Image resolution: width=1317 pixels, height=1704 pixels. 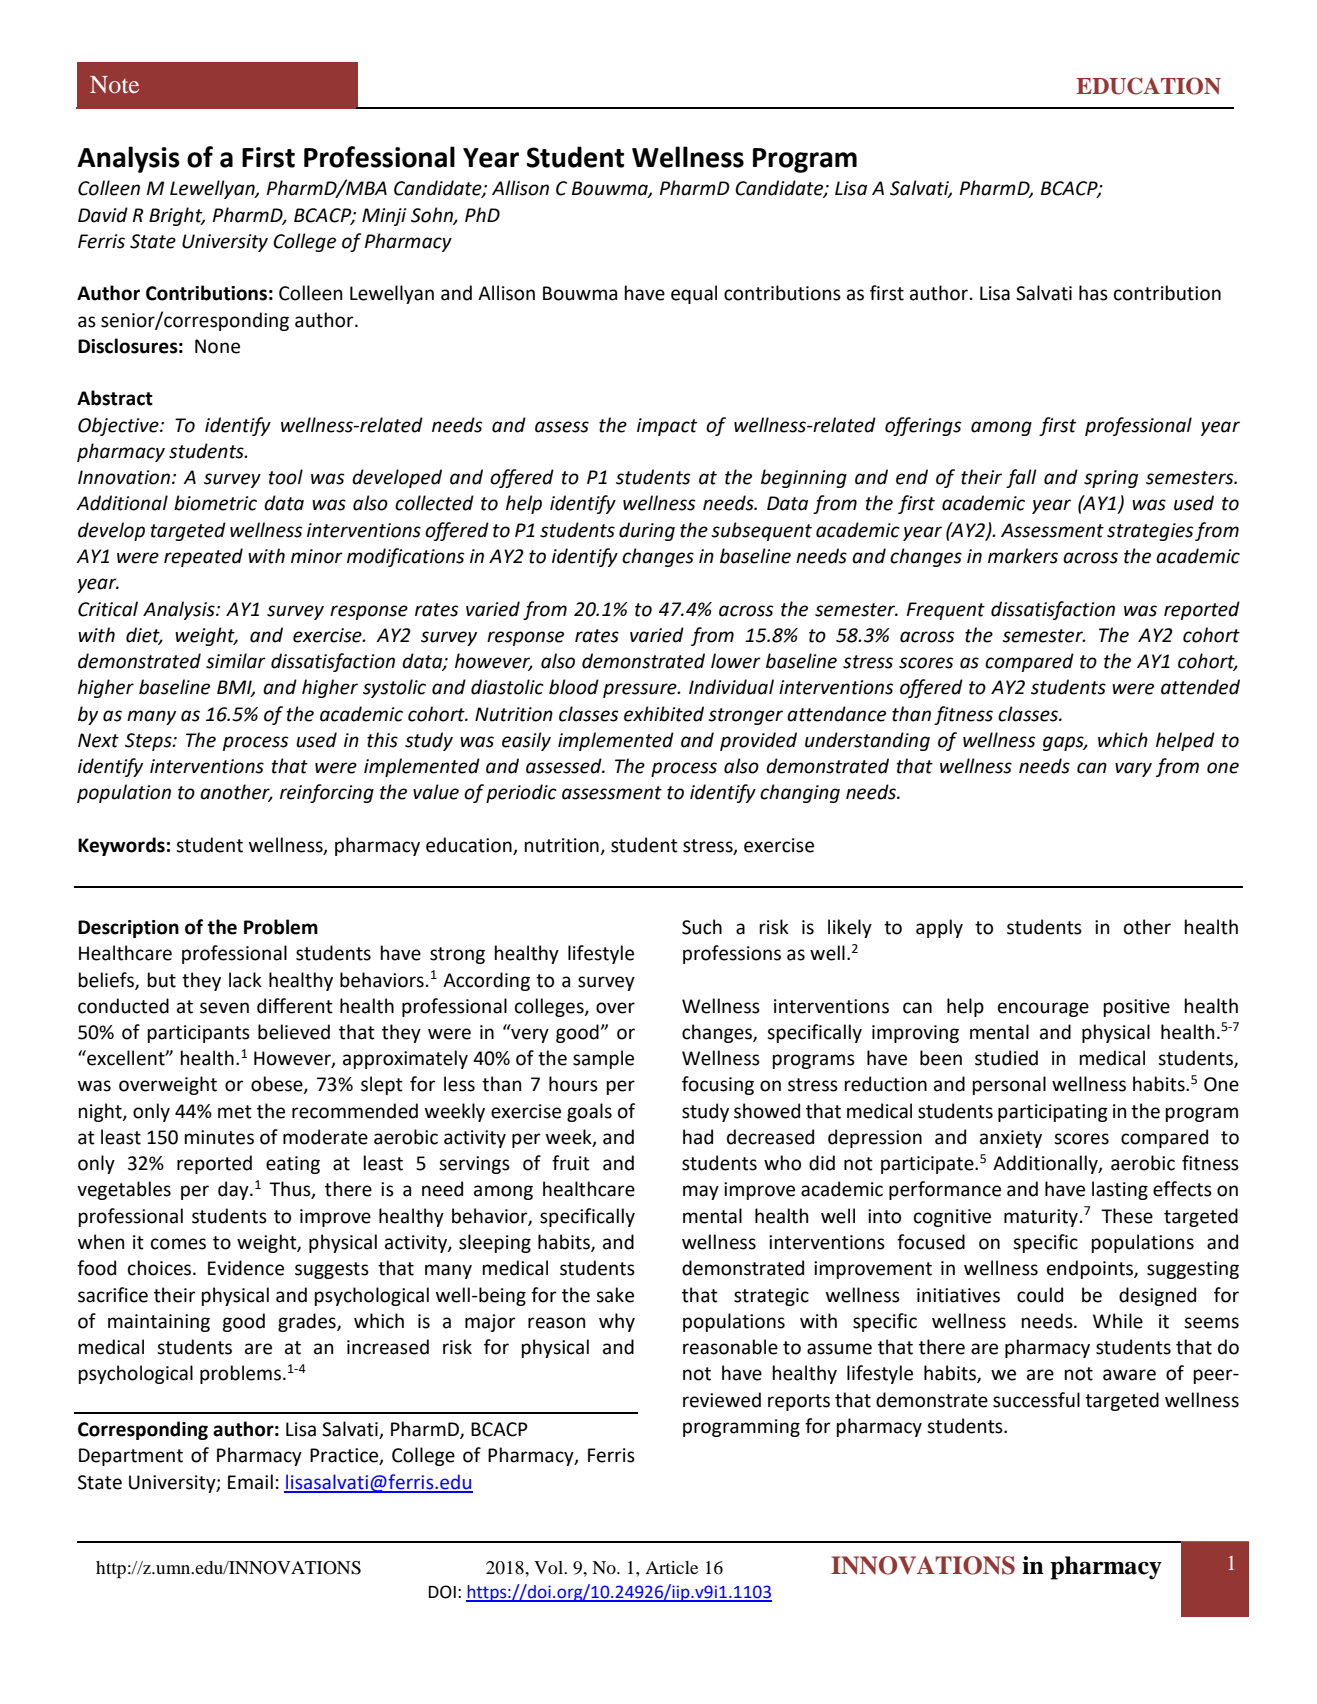 I want to click on reinforcing, so click(x=327, y=793).
